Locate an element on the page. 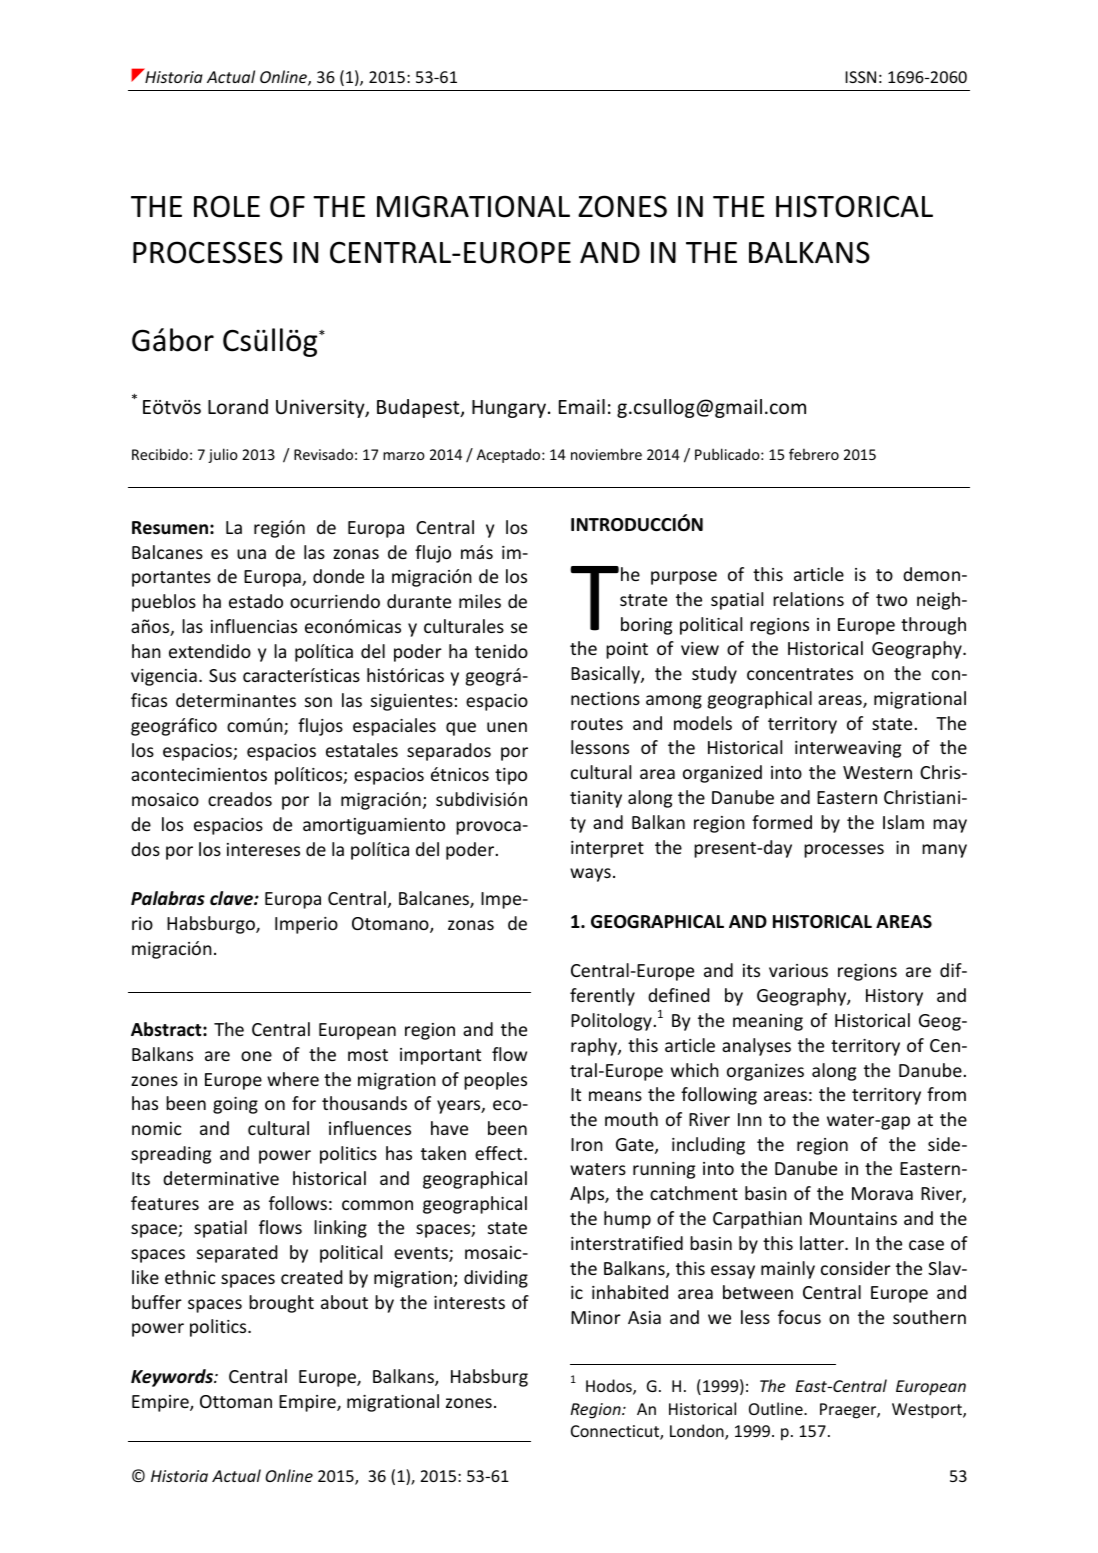  ISSN is located at coordinates (860, 77).
